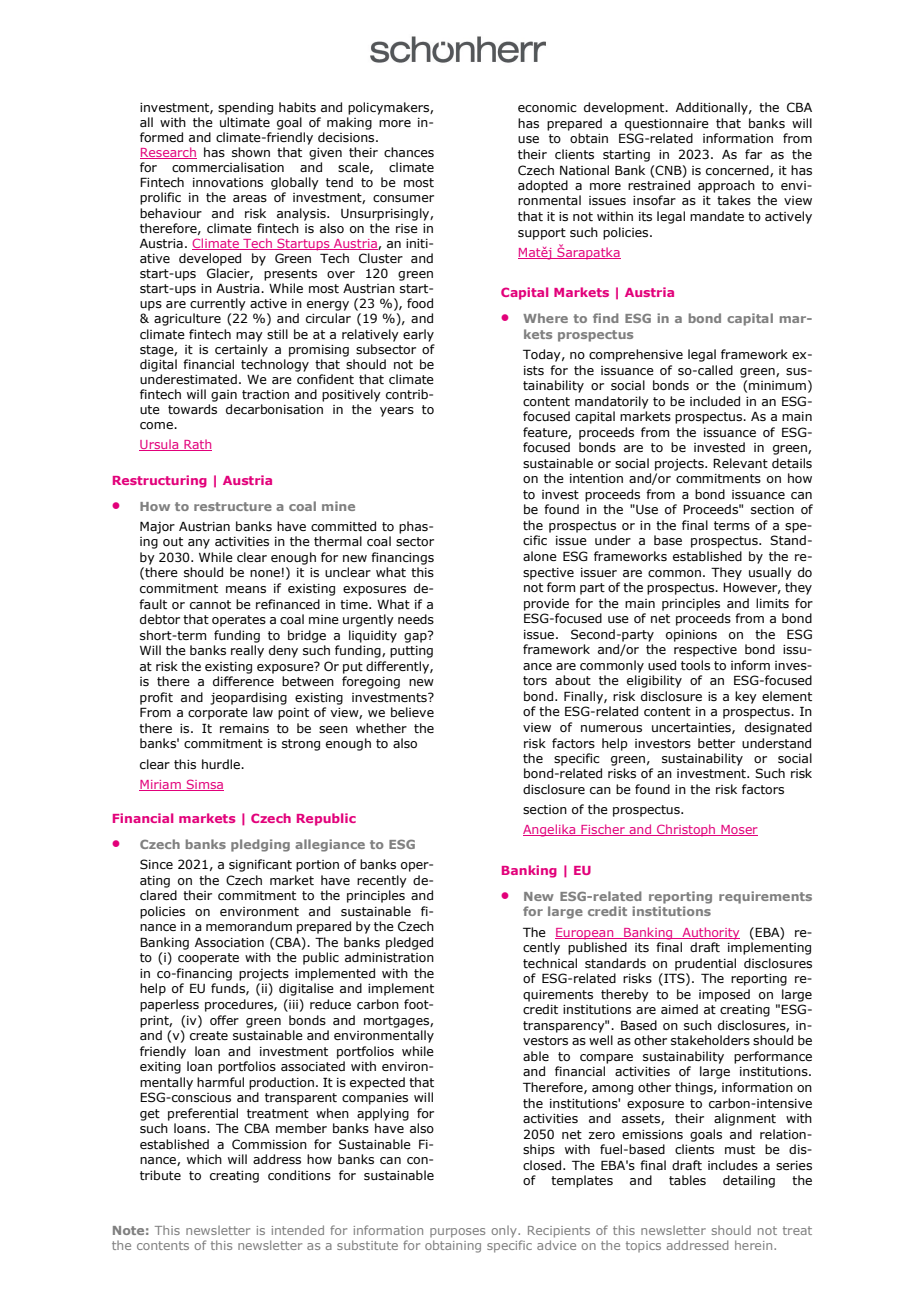 This document has height=1308, width=924. I want to click on concerned, so click(738, 171).
